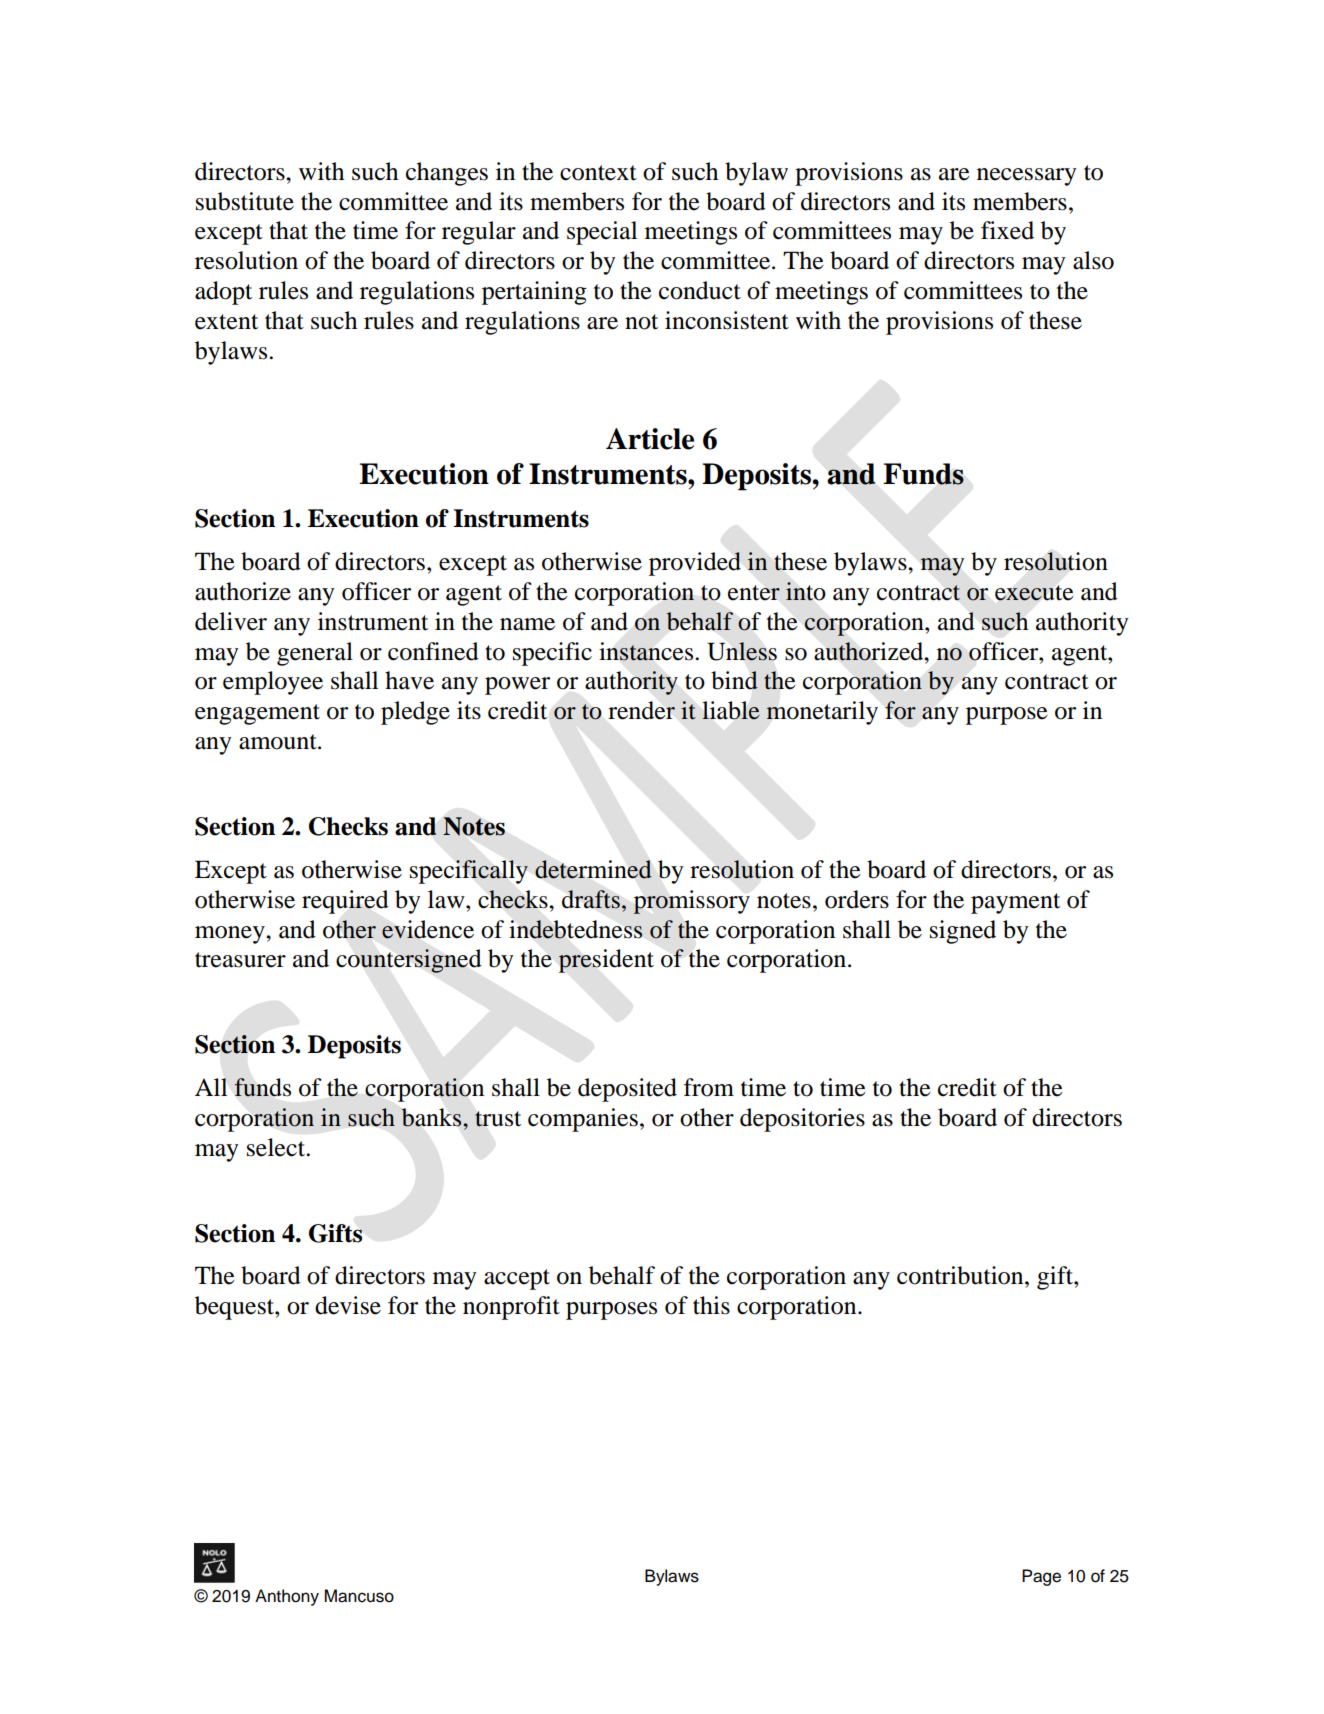  Describe the element at coordinates (287, 1597) in the screenshot. I see `Anthony` at that location.
